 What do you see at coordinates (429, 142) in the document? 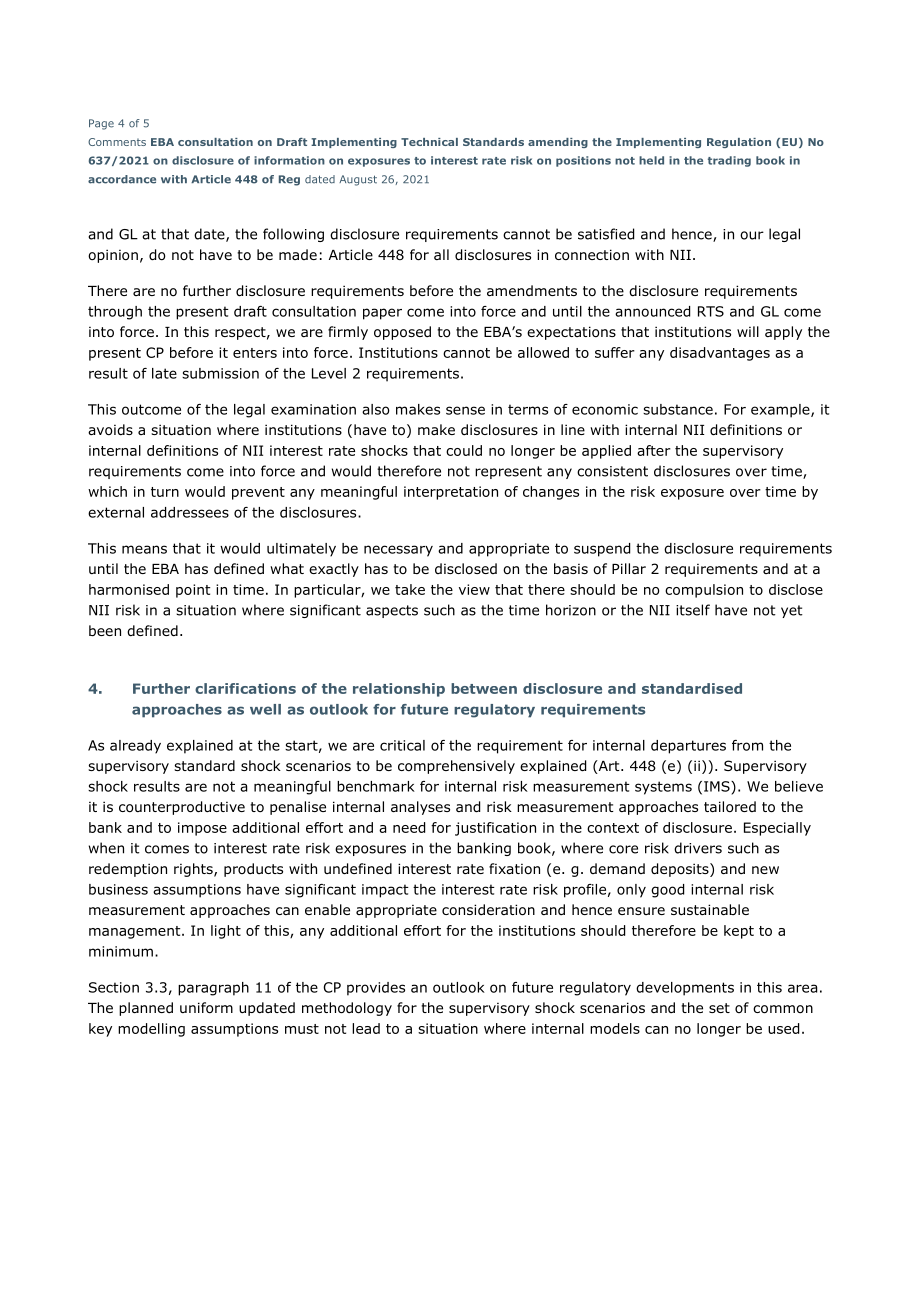
I see `Technical` at bounding box center [429, 142].
